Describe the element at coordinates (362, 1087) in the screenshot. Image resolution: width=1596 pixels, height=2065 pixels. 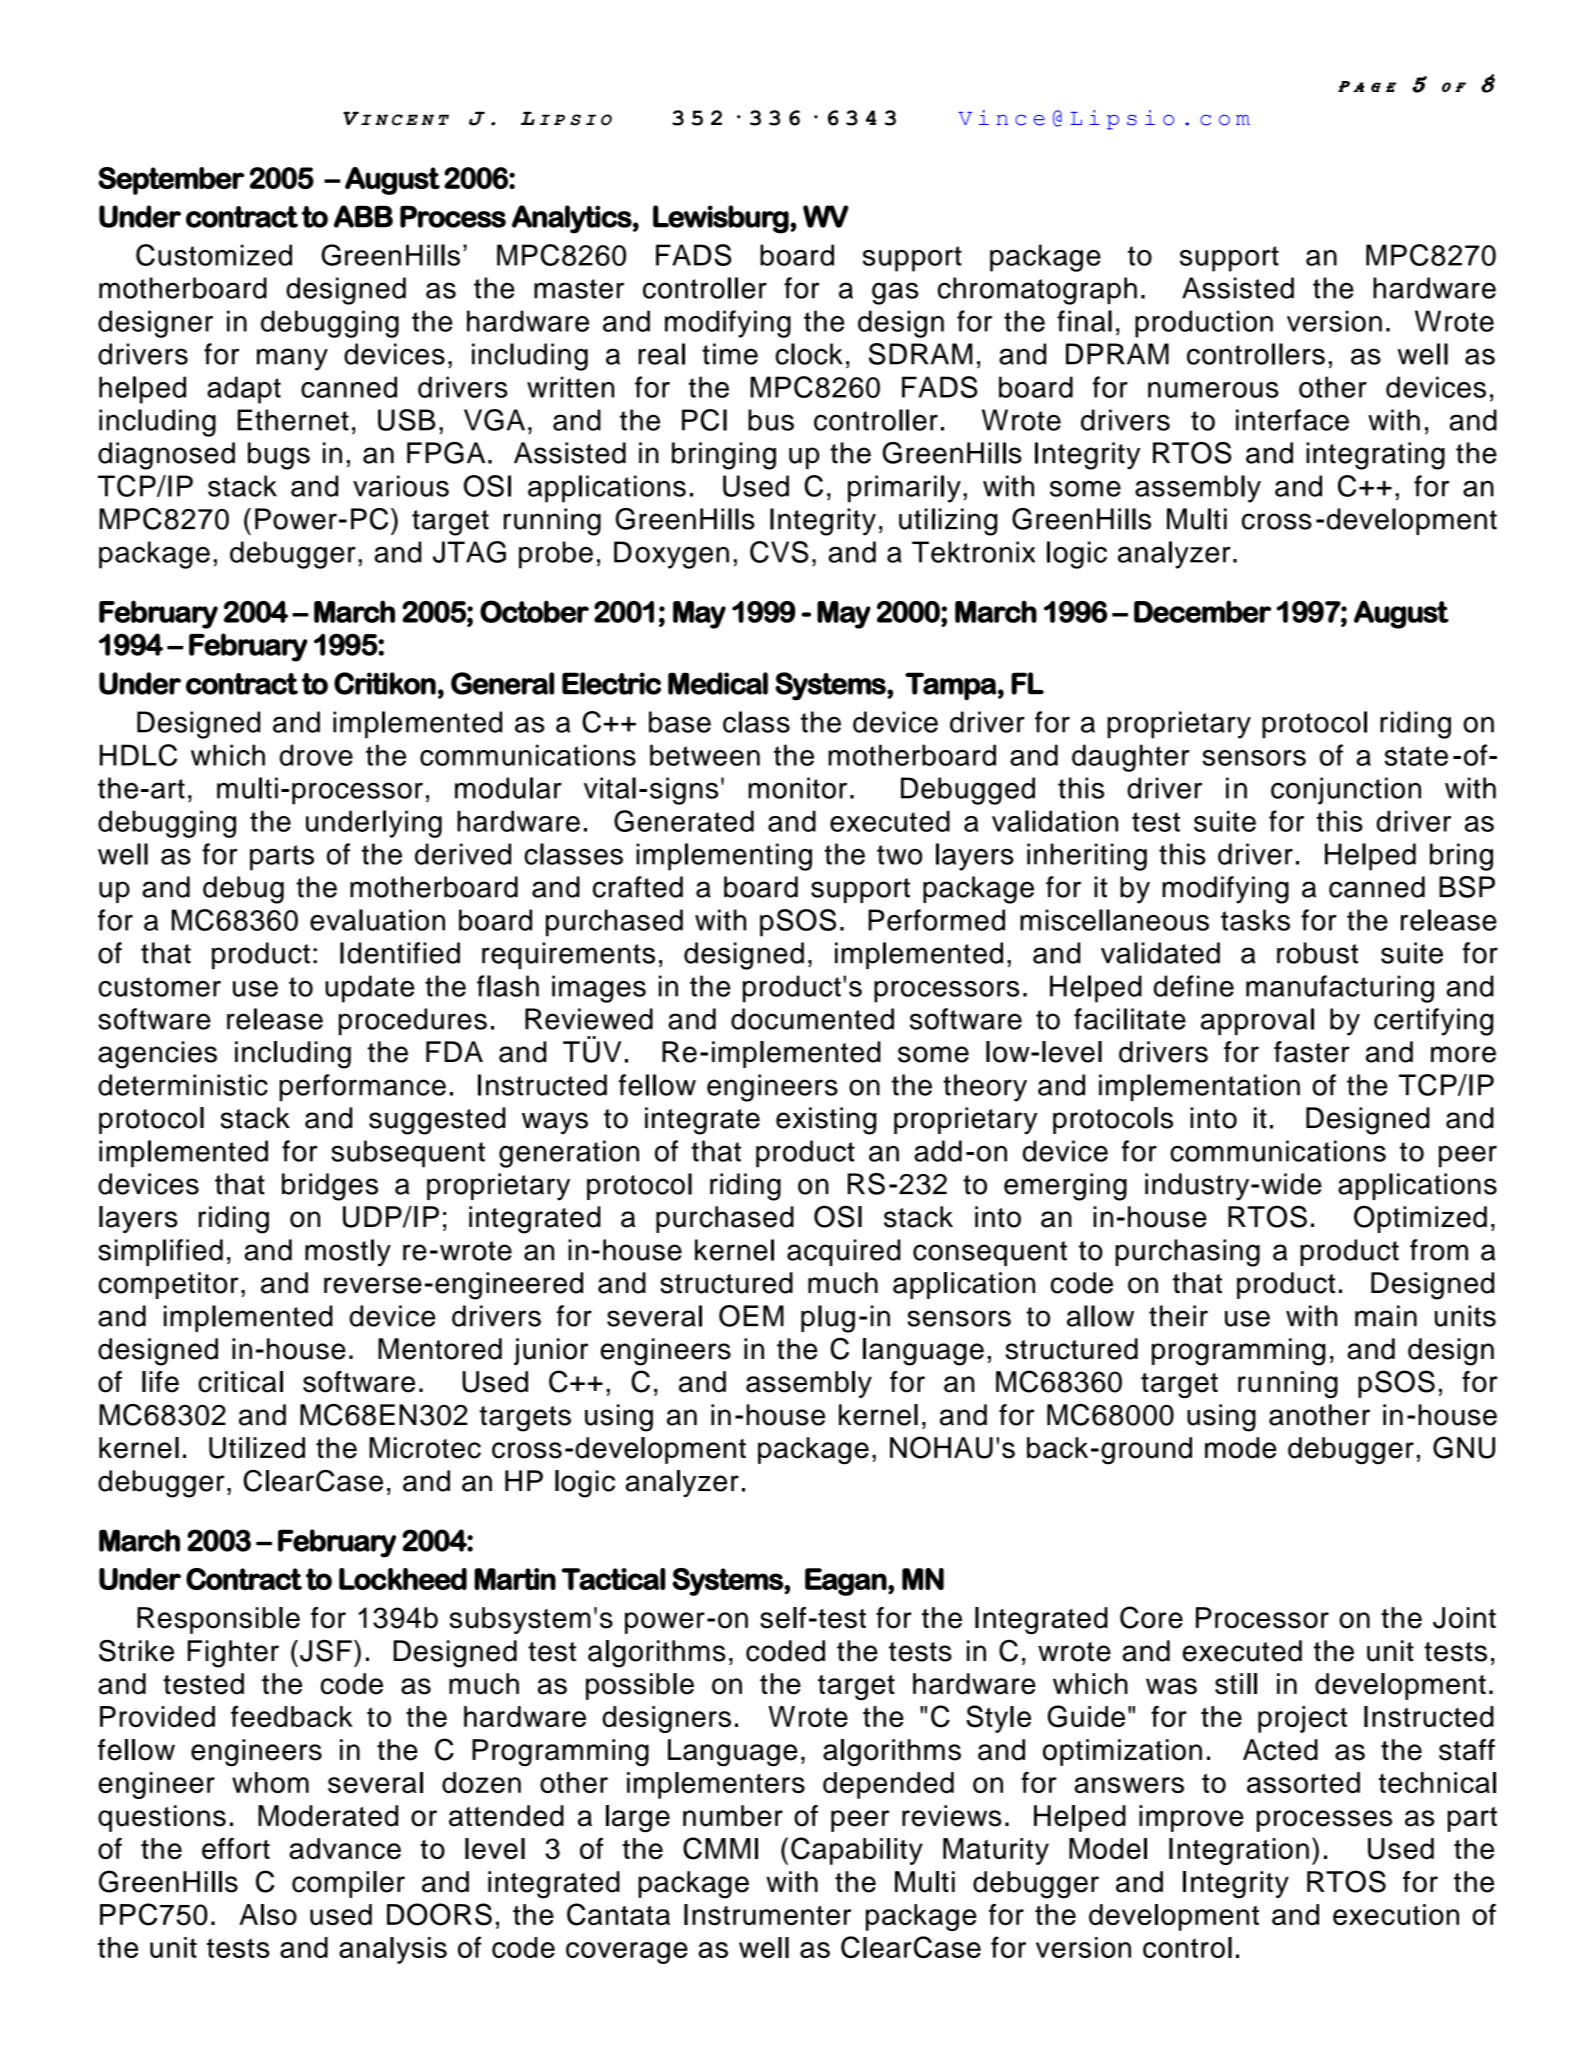
I see `performance` at that location.
